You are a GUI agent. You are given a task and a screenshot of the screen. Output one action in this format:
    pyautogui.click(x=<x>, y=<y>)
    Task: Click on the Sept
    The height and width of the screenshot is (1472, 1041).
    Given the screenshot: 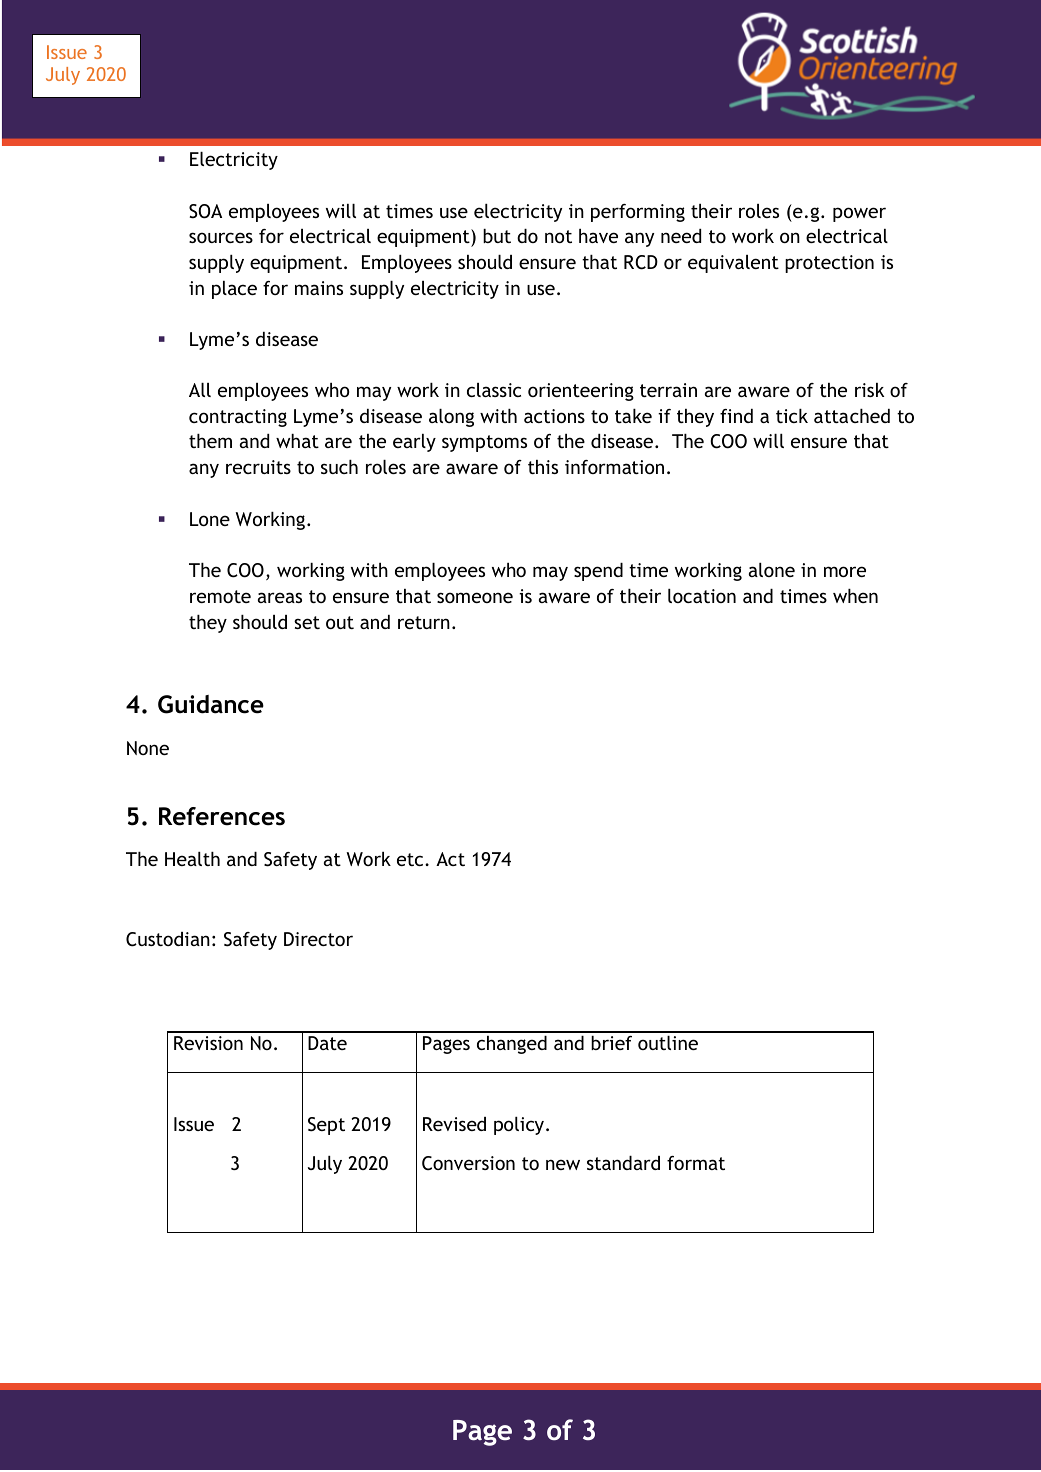 What is the action you would take?
    pyautogui.click(x=326, y=1126)
